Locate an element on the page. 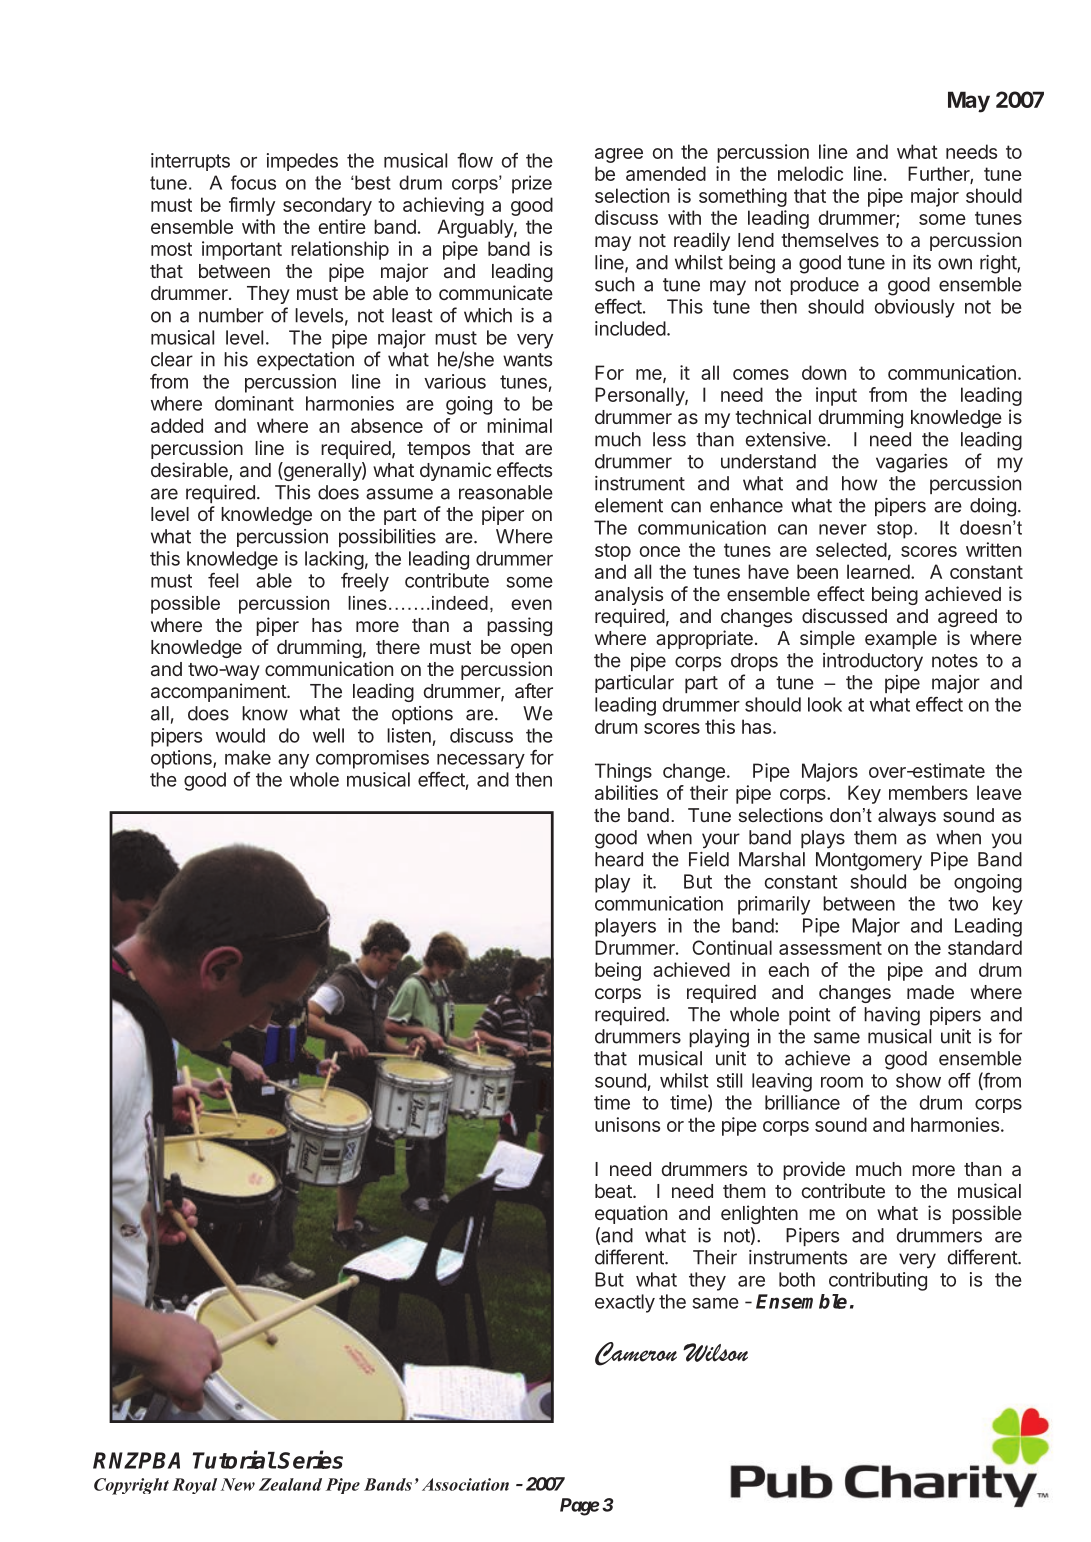 This image has height=1542, width=1091. equation is located at coordinates (631, 1214).
